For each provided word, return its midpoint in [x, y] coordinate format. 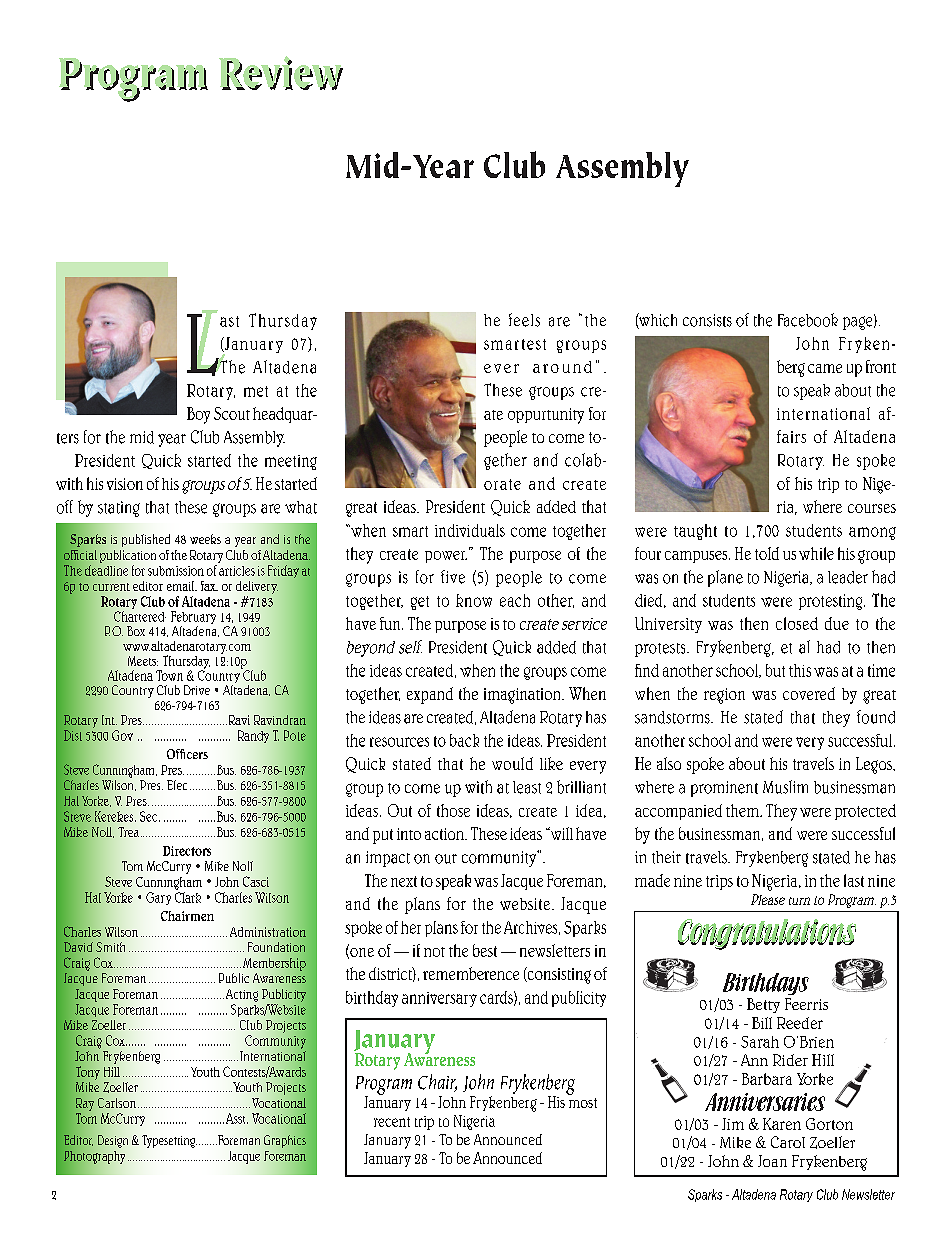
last [854, 880]
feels [524, 320]
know [474, 600]
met [256, 391]
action [445, 834]
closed [797, 623]
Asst [237, 1118]
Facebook [808, 320]
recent [392, 1122]
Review [281, 73]
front [881, 366]
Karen [782, 1124]
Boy [198, 415]
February [193, 619]
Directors [187, 851]
